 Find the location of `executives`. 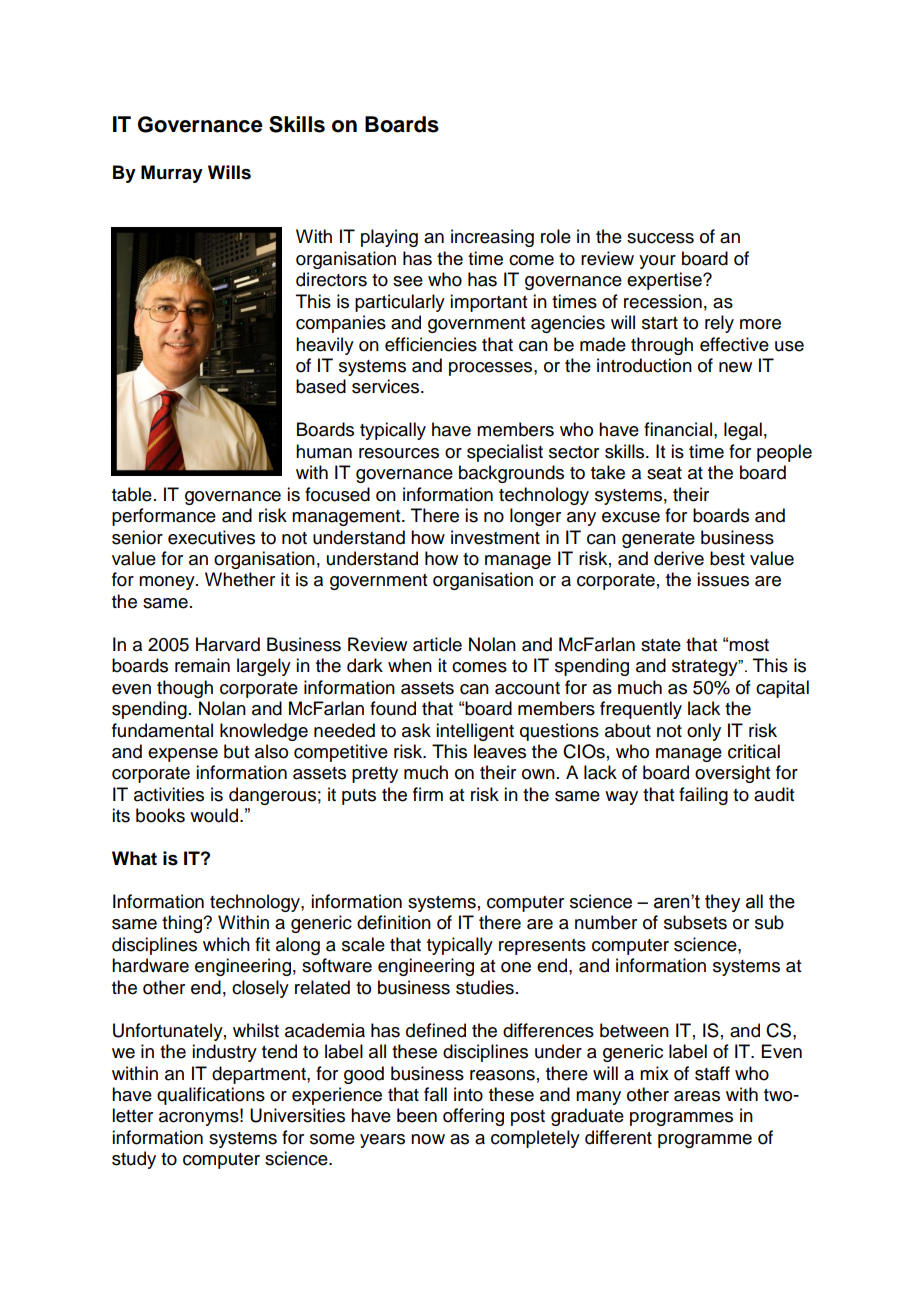

executives is located at coordinates (211, 537).
